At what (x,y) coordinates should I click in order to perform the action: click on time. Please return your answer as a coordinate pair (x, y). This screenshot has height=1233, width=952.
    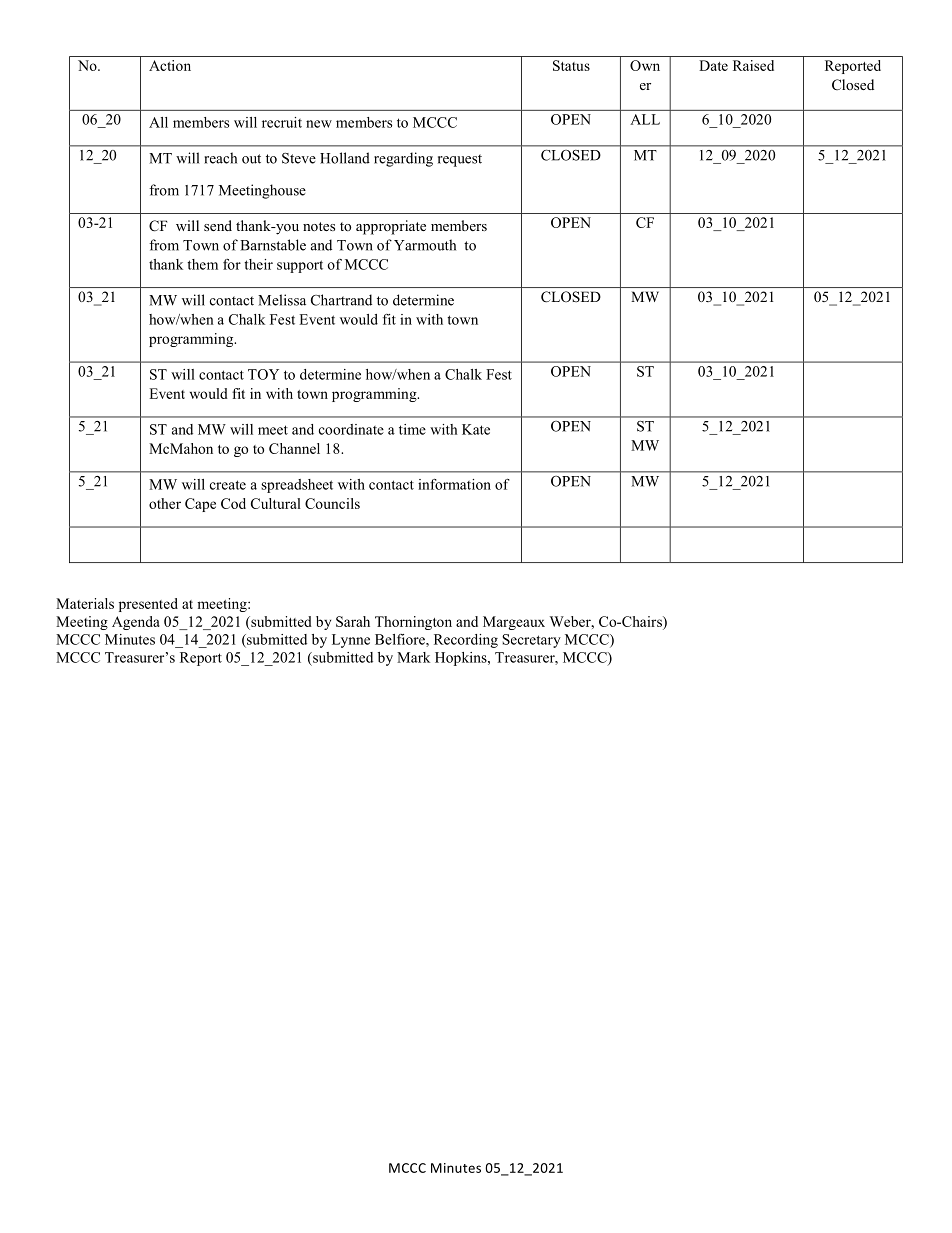
    Looking at the image, I should click on (412, 429).
